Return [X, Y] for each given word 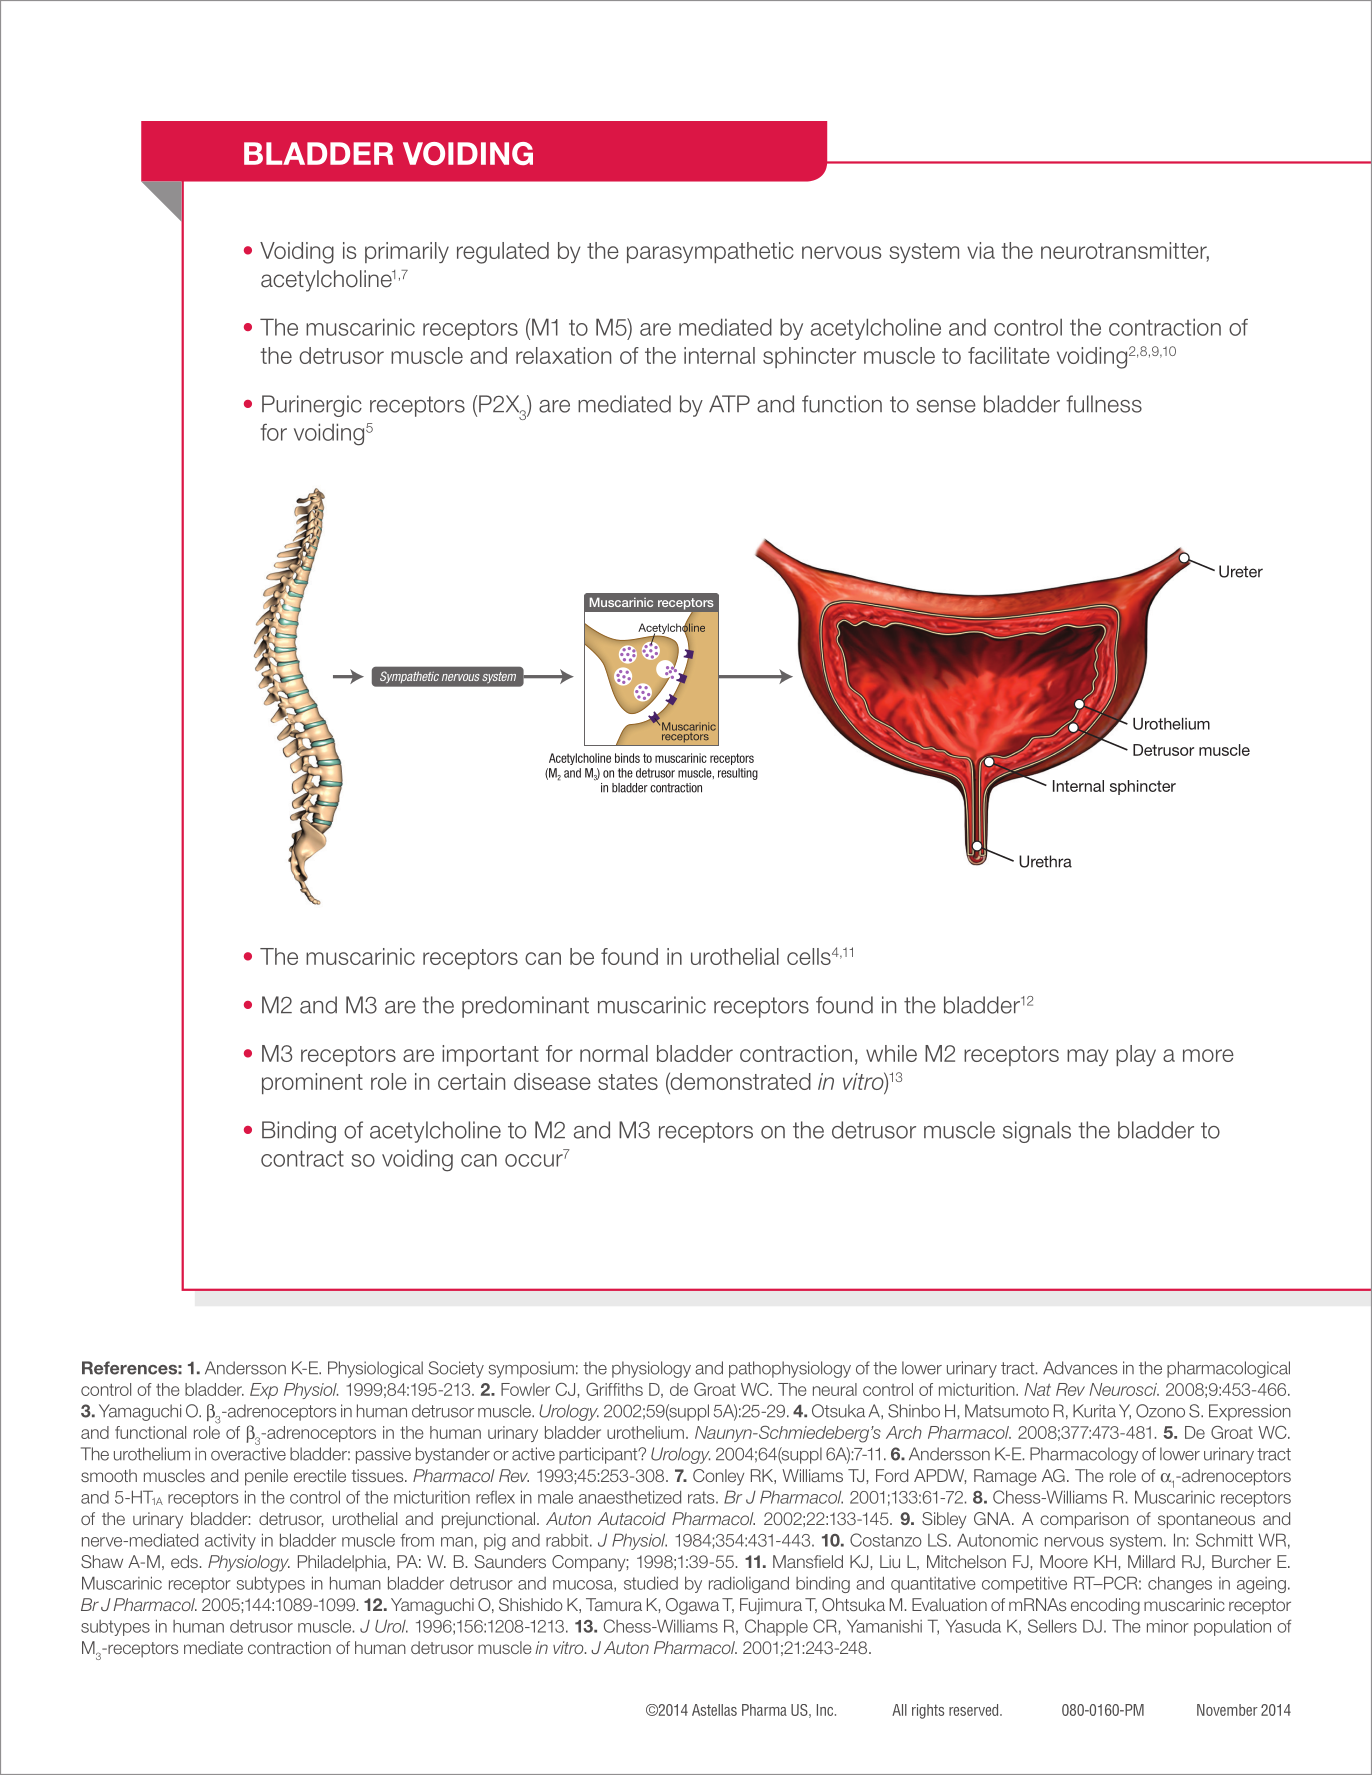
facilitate [1009, 355]
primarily [407, 252]
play [1136, 1055]
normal [614, 1053]
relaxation [563, 355]
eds [184, 1561]
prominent [312, 1083]
